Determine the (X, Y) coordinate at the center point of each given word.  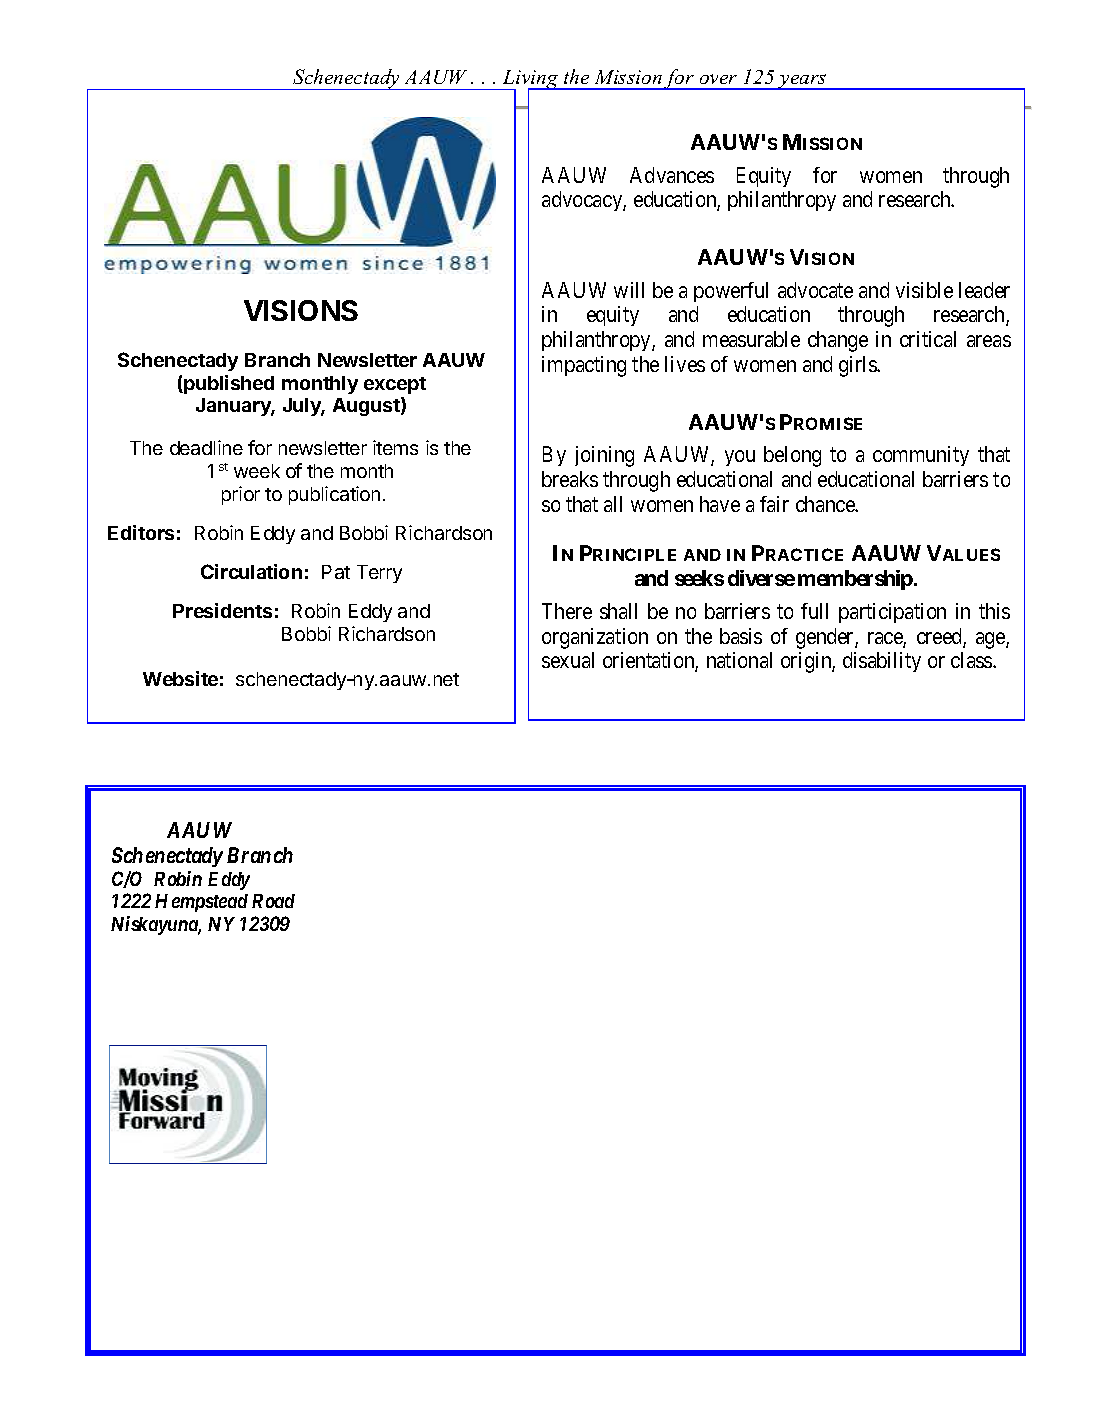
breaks (570, 479)
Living (530, 81)
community (921, 456)
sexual (568, 660)
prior (241, 495)
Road (273, 901)
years (803, 82)
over (718, 79)
